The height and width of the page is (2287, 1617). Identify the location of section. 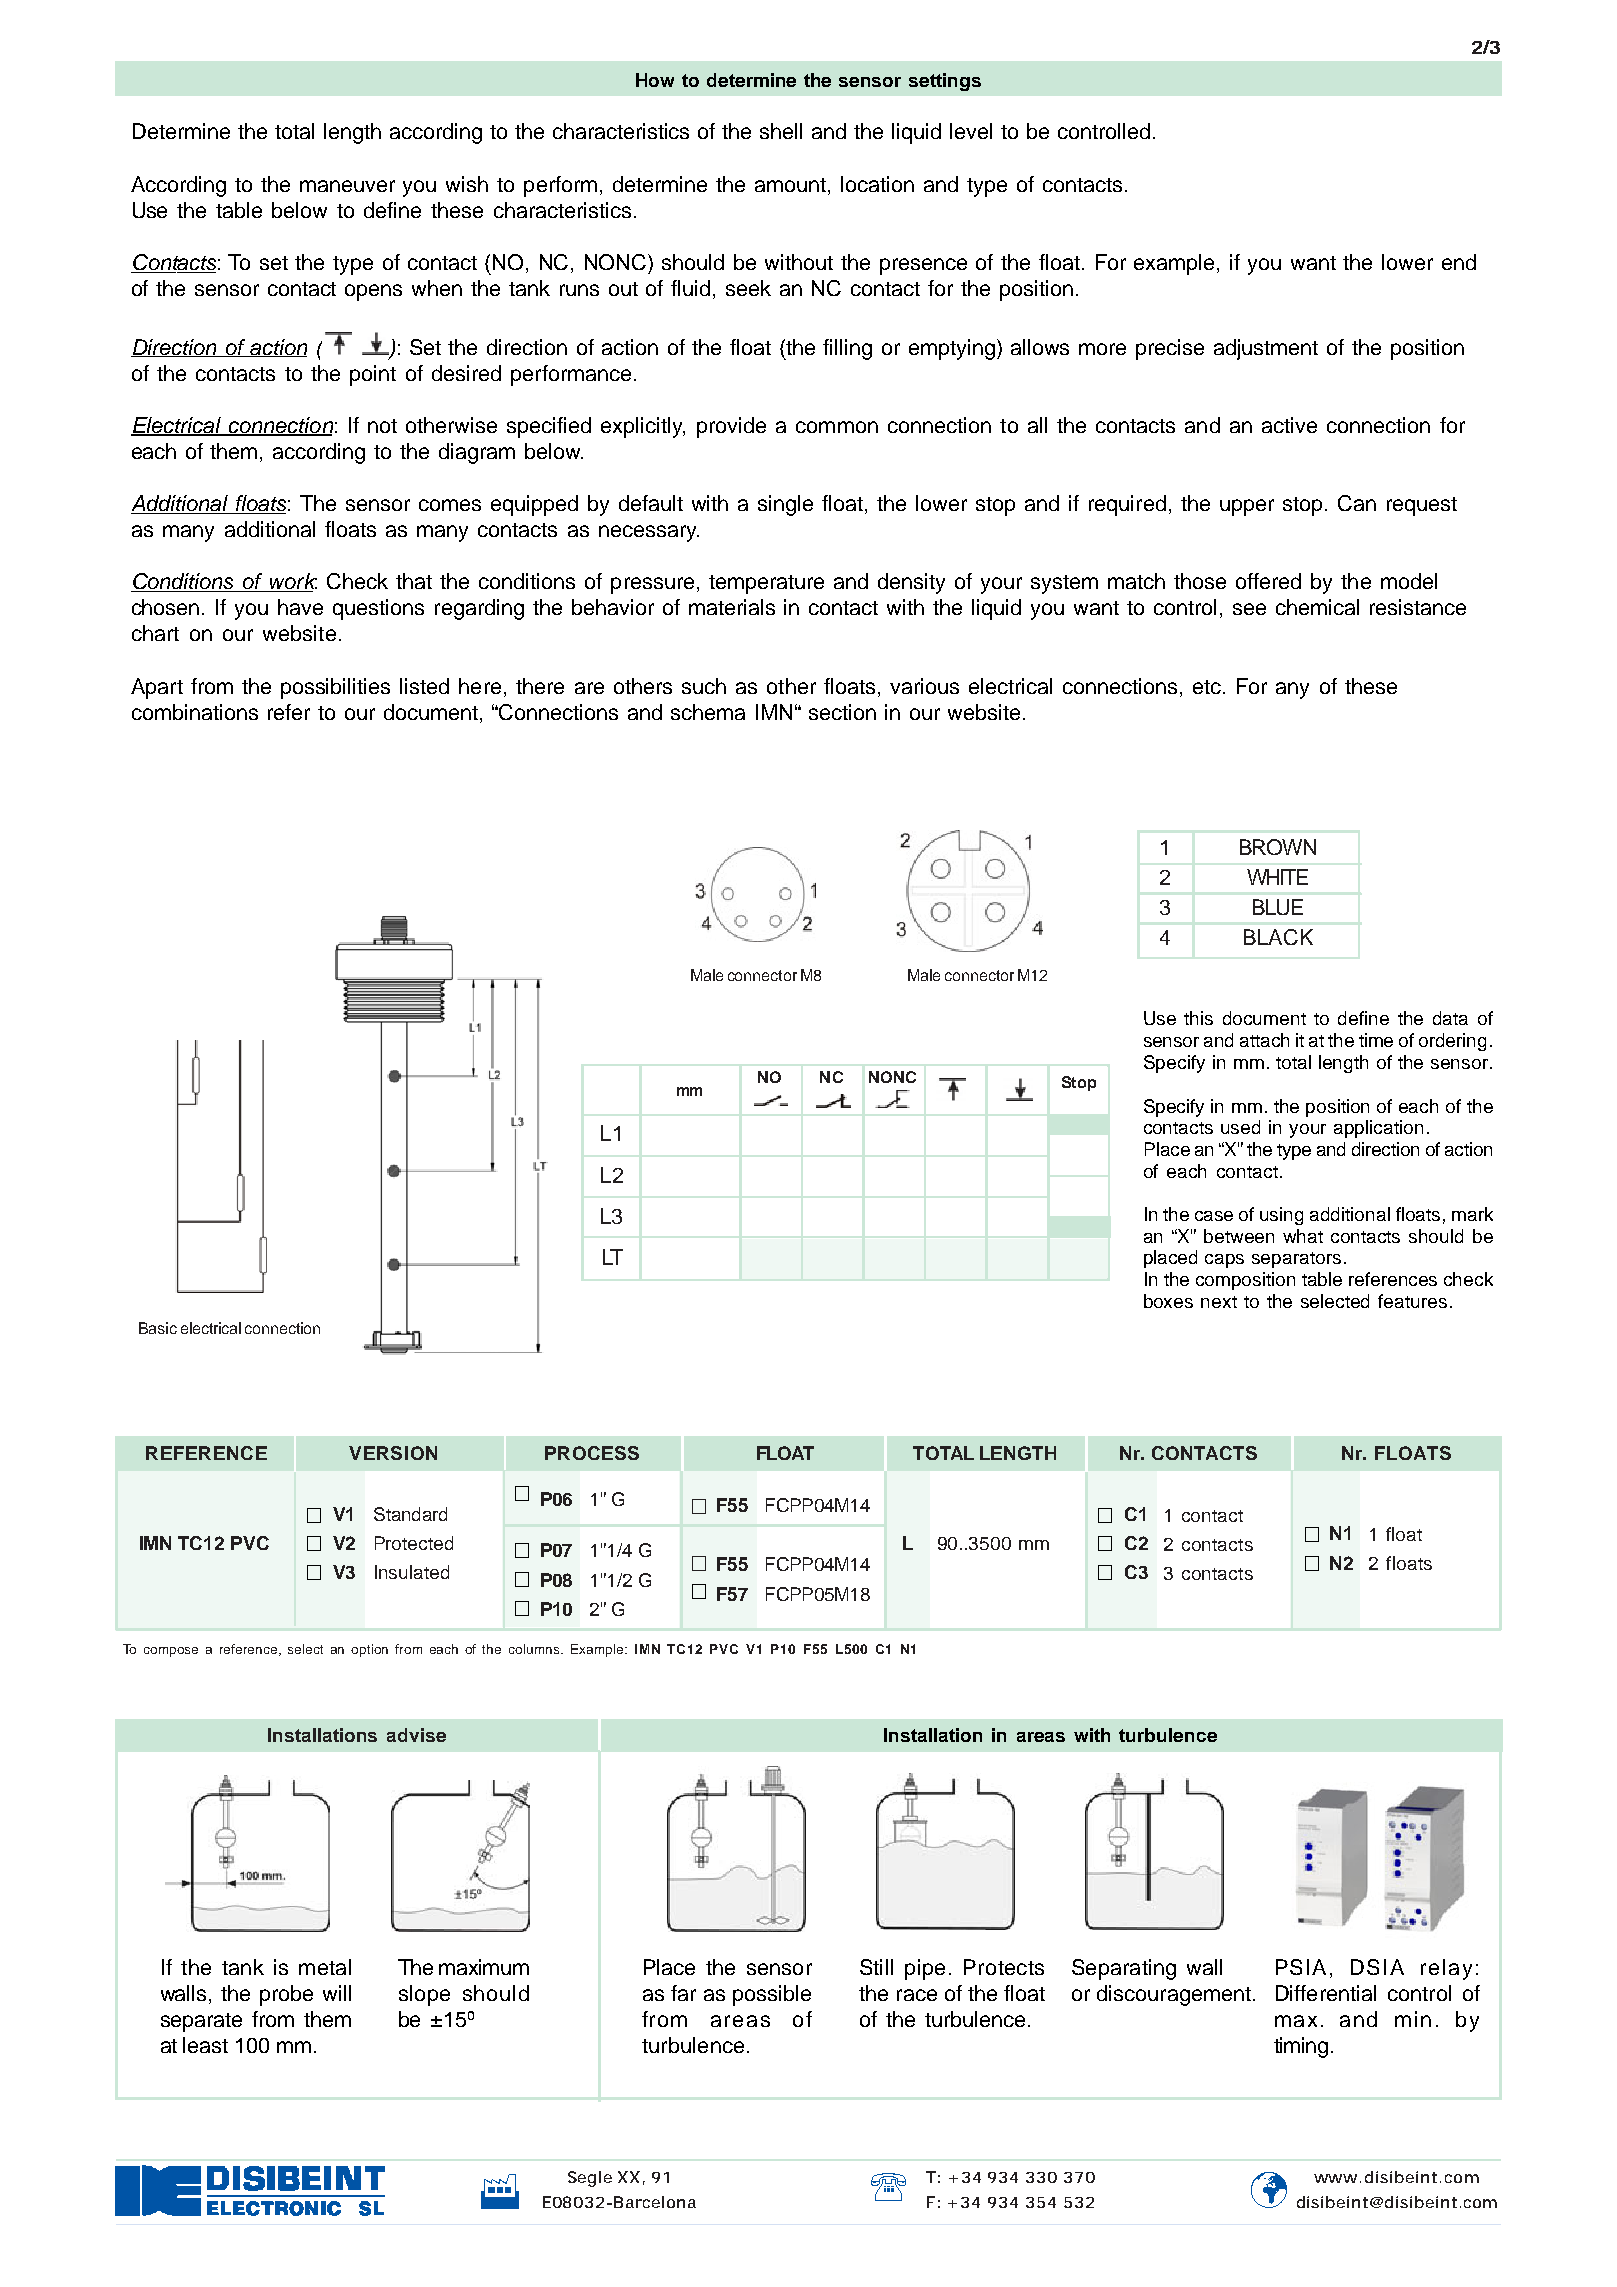
(842, 712).
